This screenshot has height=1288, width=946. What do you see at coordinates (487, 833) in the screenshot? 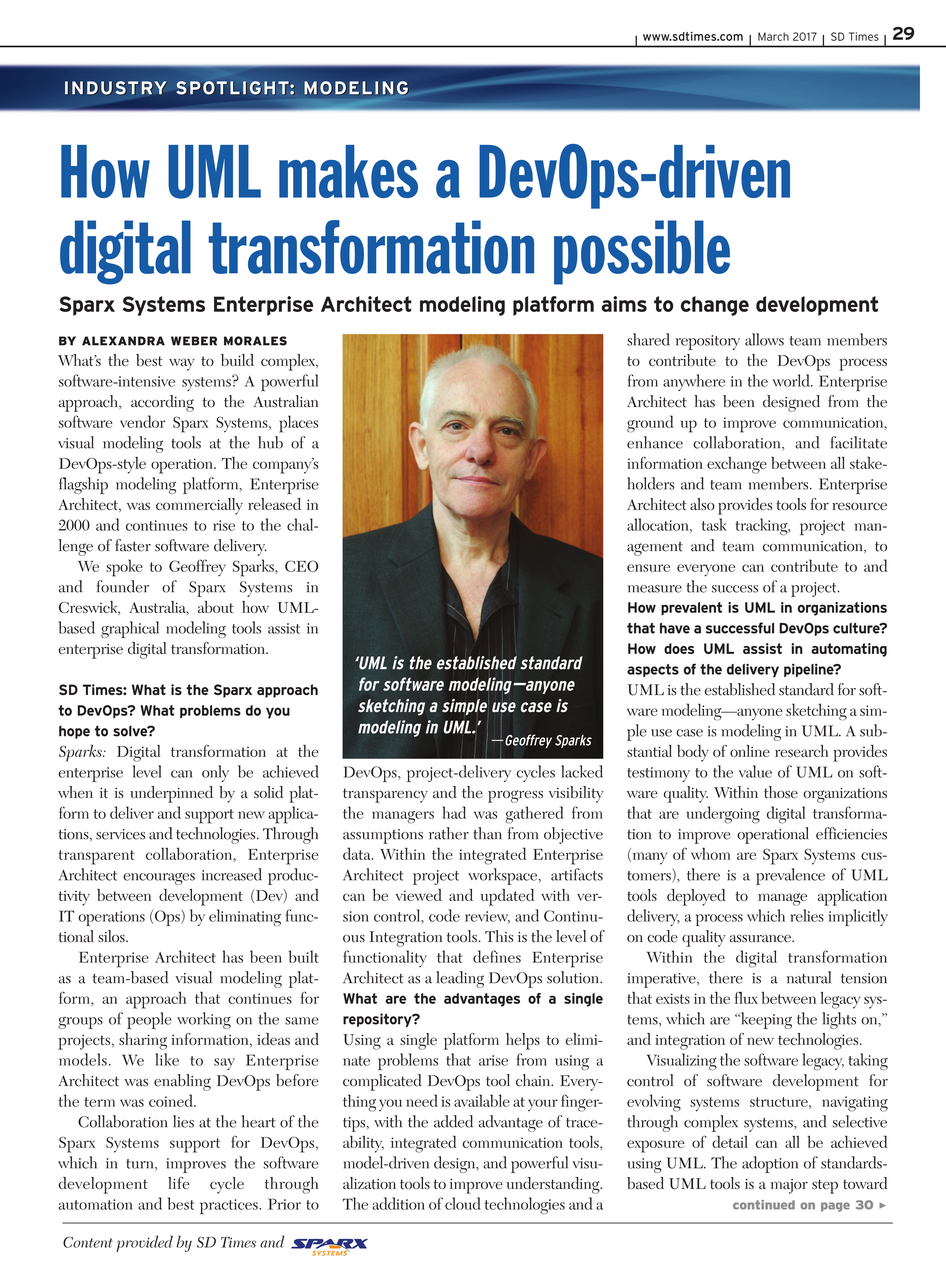
I see `than` at bounding box center [487, 833].
